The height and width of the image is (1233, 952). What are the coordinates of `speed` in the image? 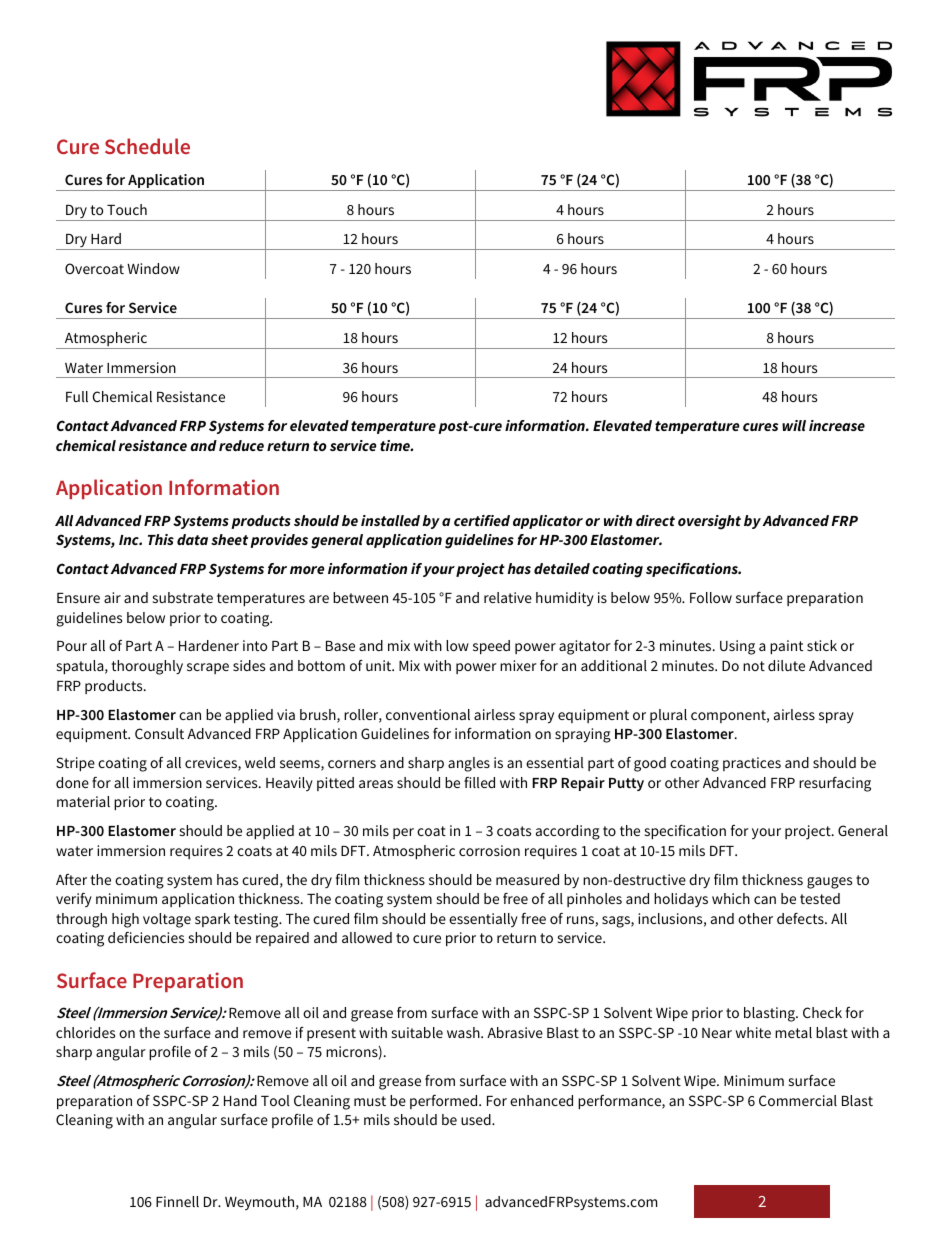 It's located at (491, 647).
